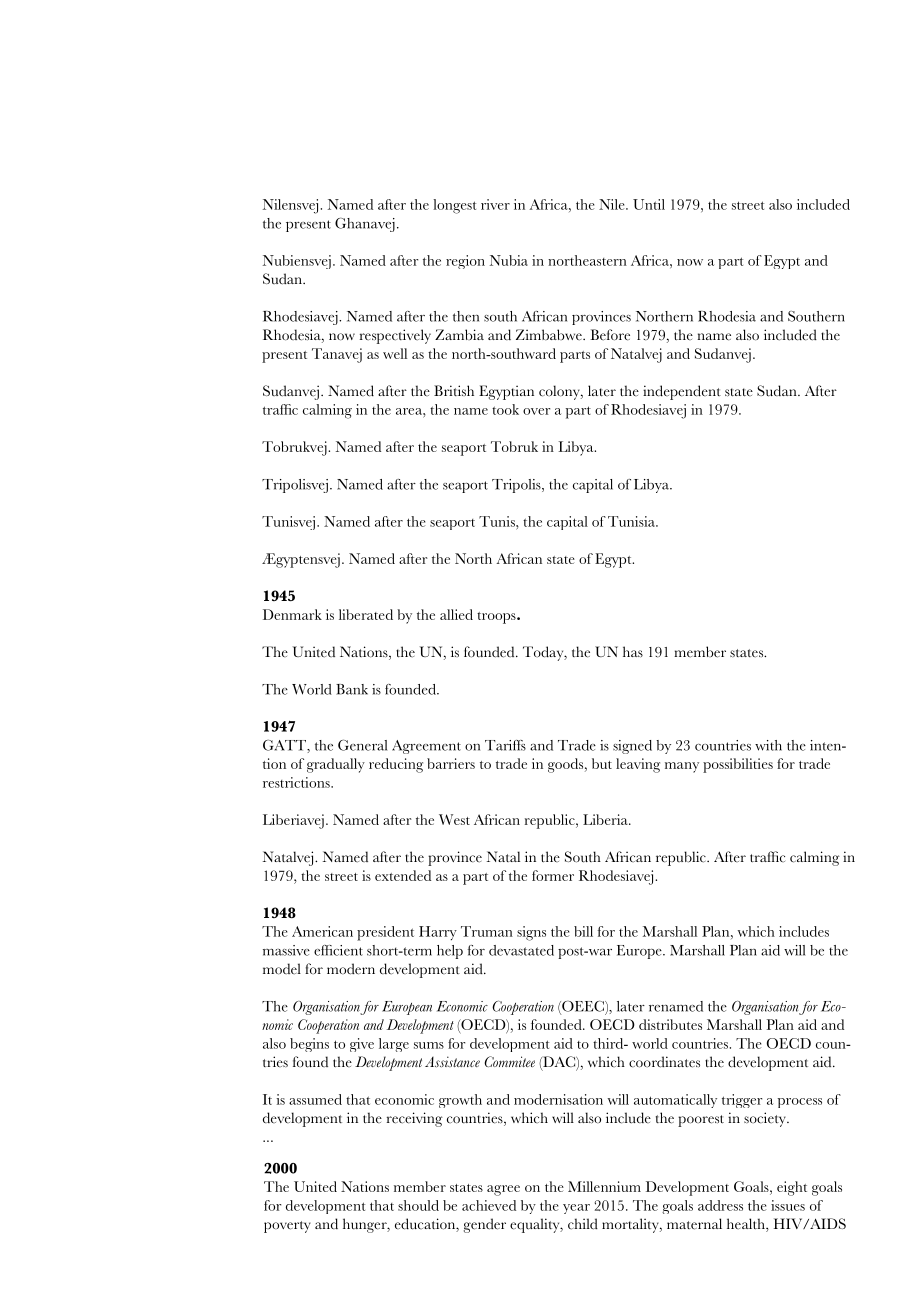  I want to click on year, so click(576, 1209).
